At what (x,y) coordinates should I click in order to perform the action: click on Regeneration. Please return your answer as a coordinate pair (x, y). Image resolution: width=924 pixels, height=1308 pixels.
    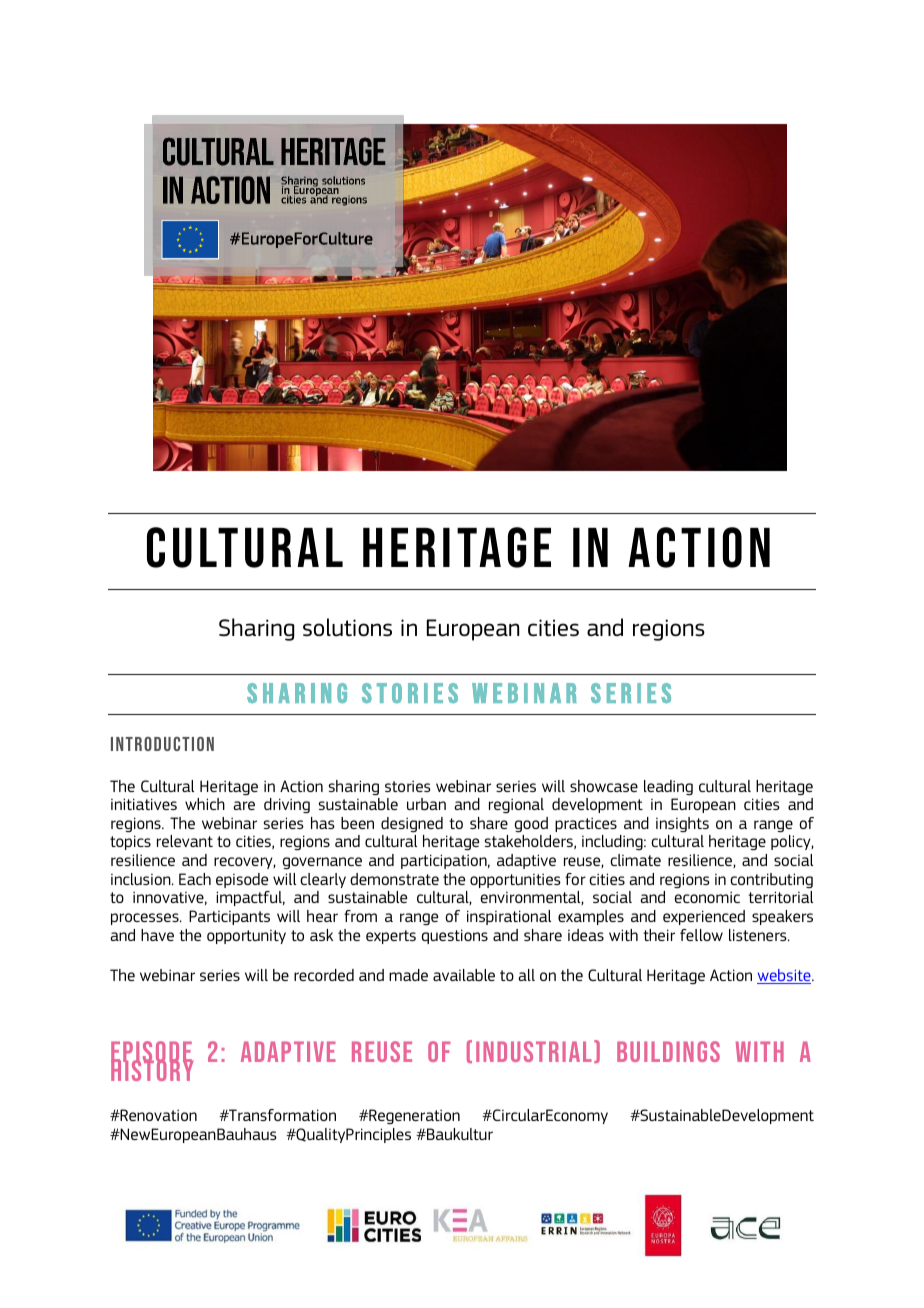
    Looking at the image, I should click on (413, 1116).
